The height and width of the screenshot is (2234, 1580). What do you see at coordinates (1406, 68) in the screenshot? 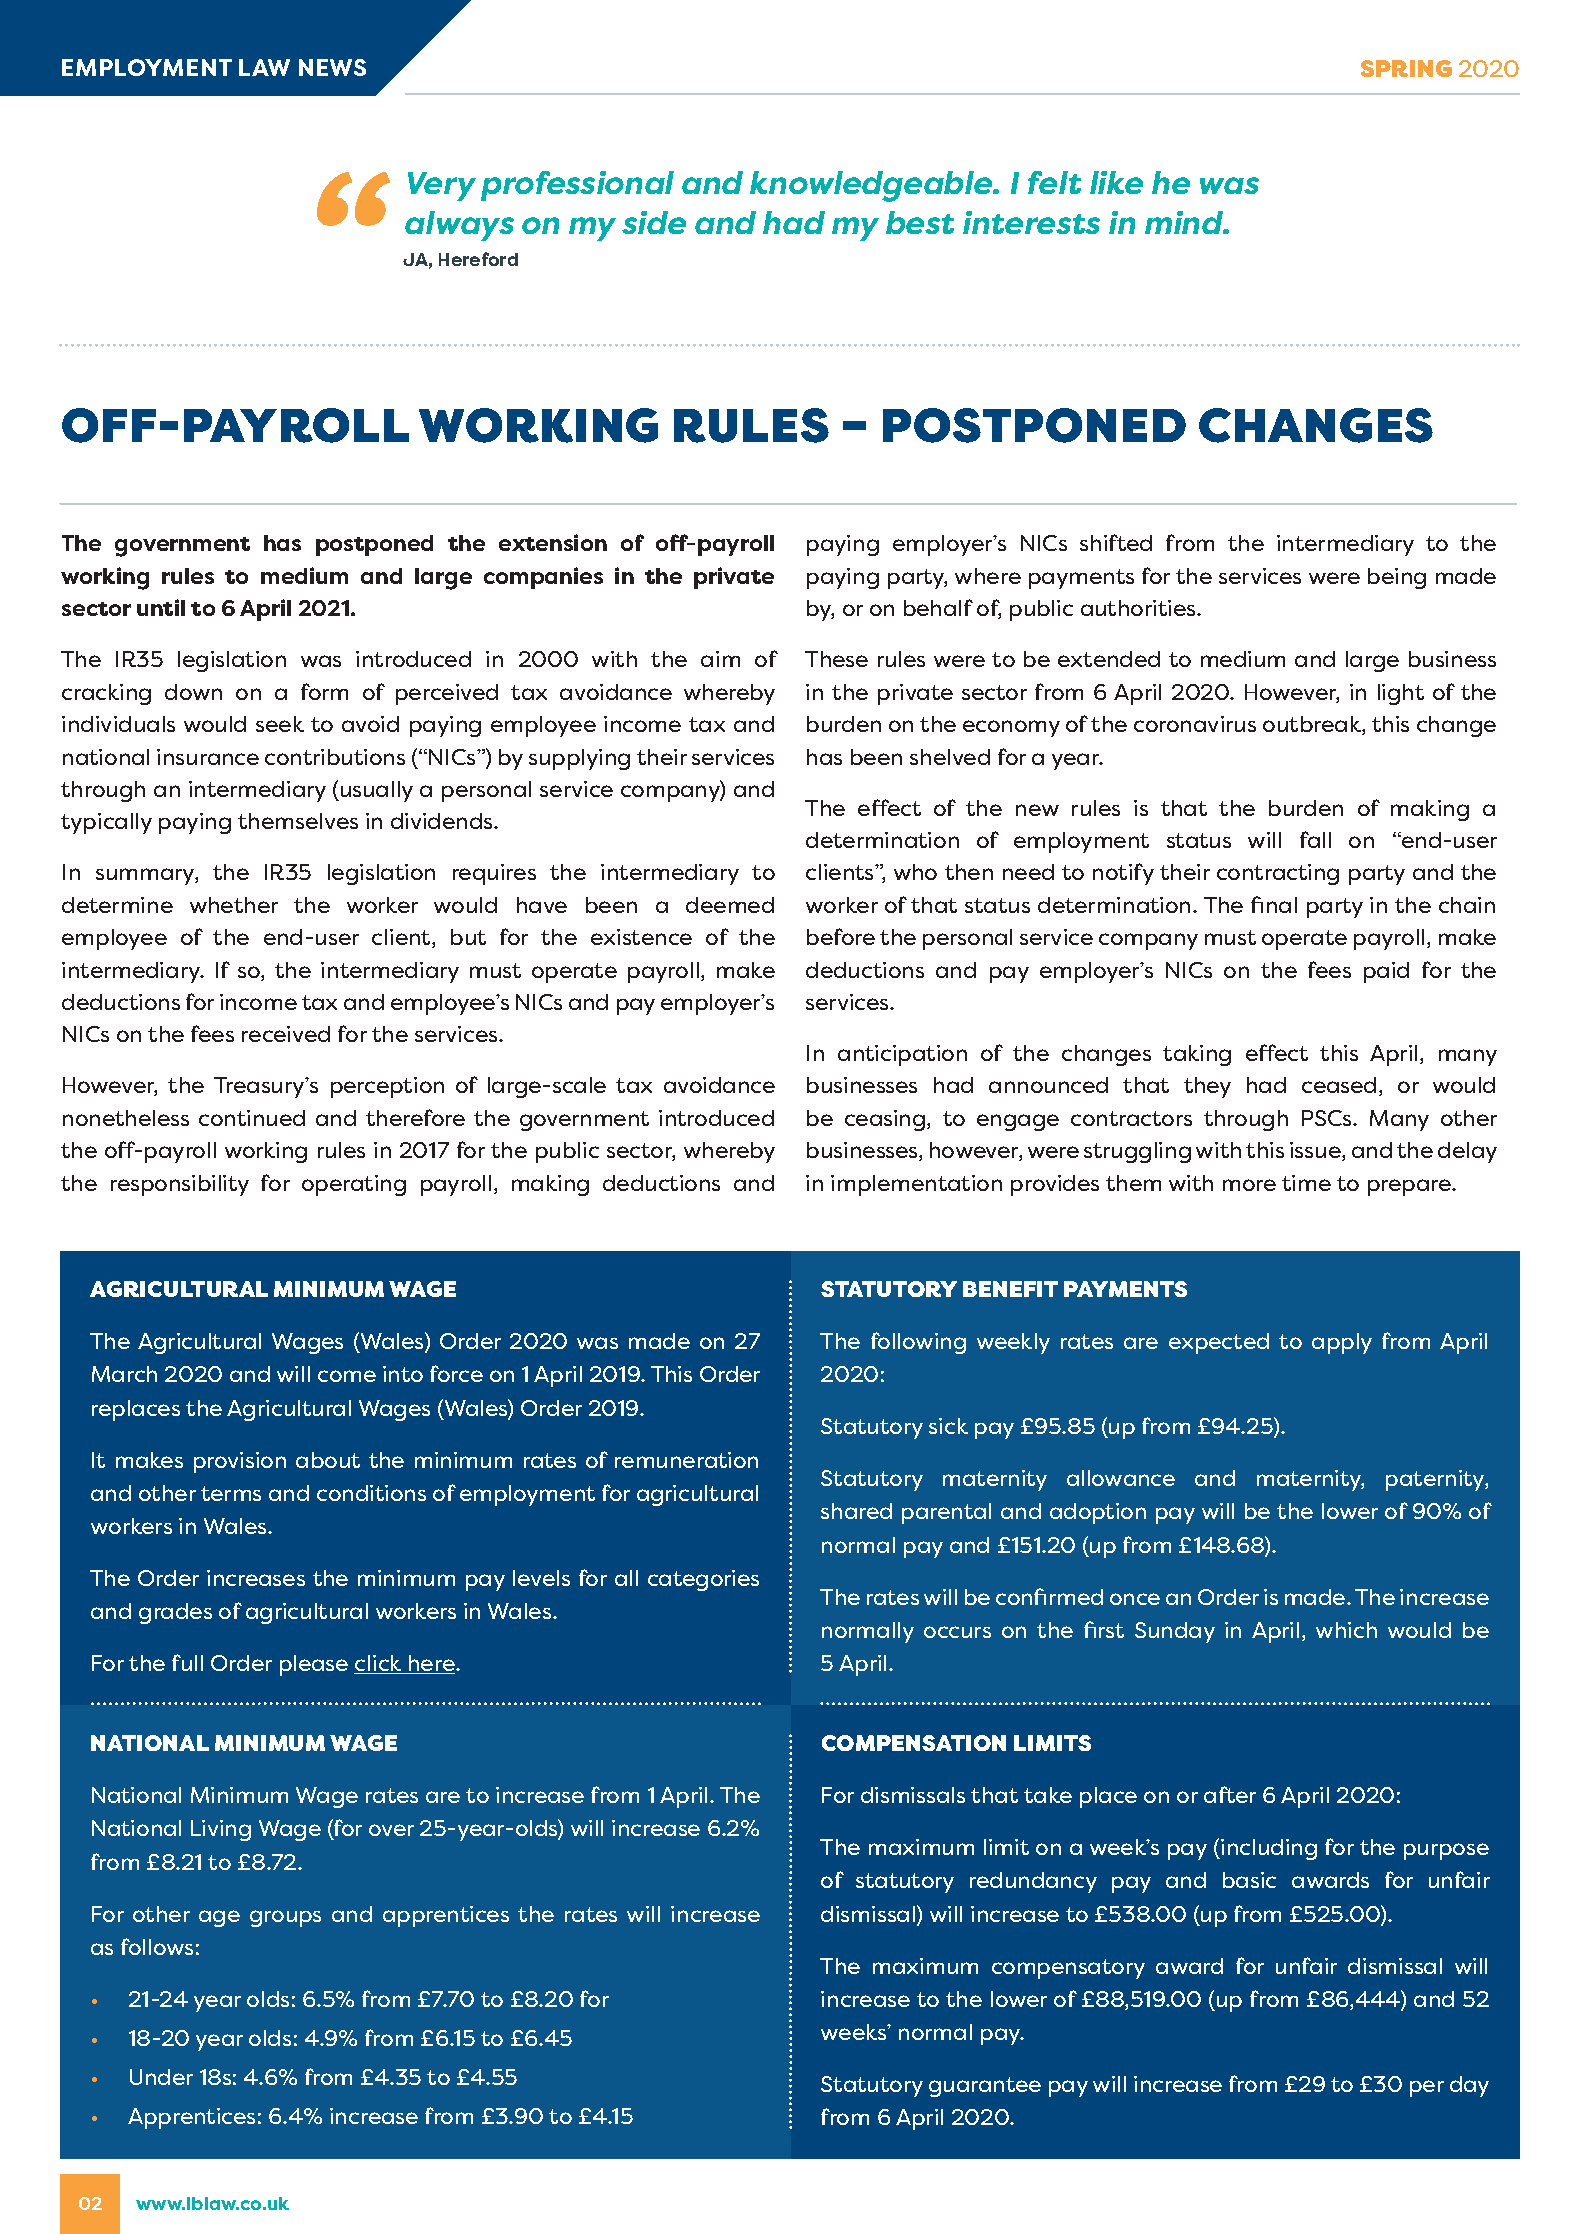
I see `SPRING` at bounding box center [1406, 68].
